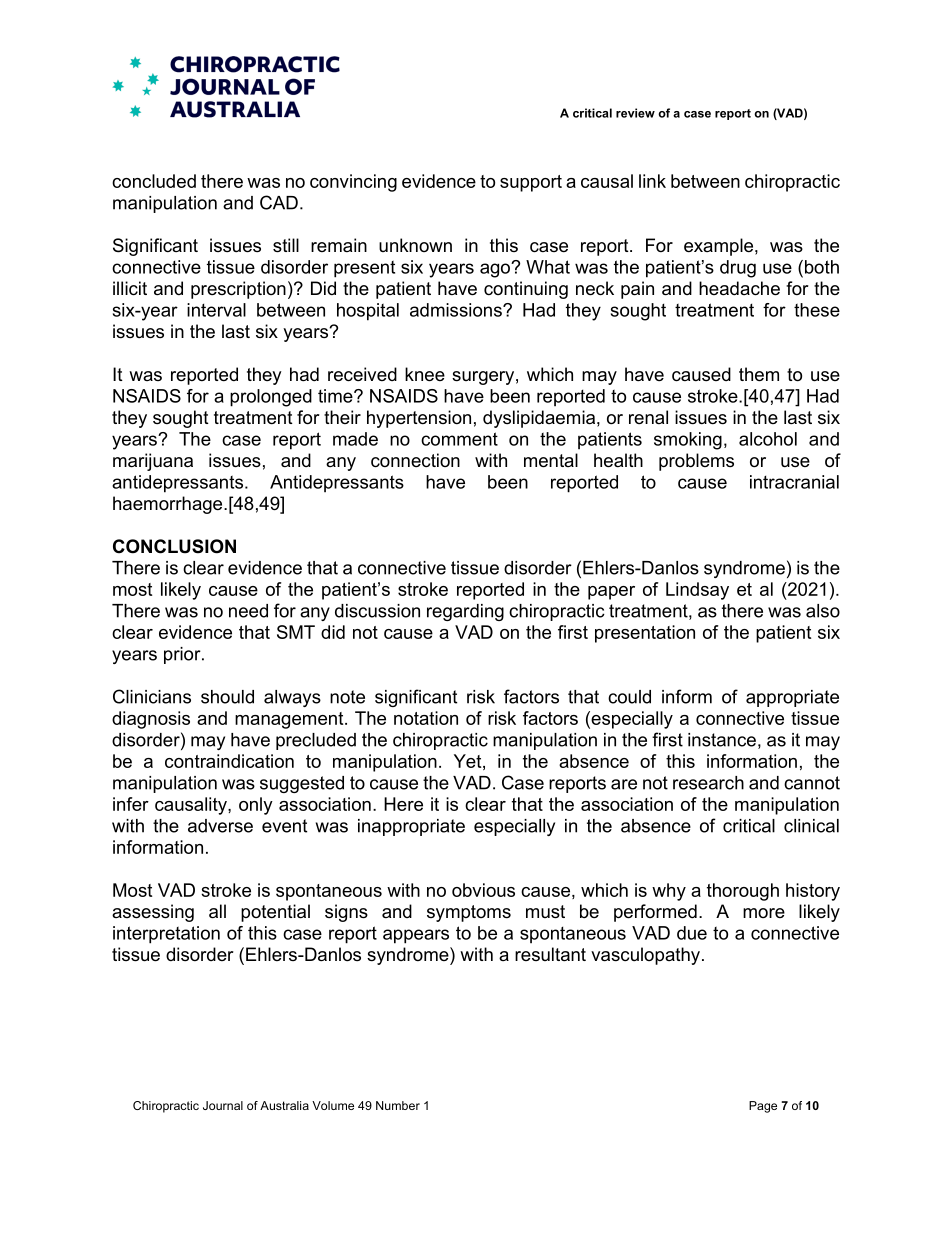 Image resolution: width=952 pixels, height=1233 pixels. I want to click on link, so click(652, 181).
